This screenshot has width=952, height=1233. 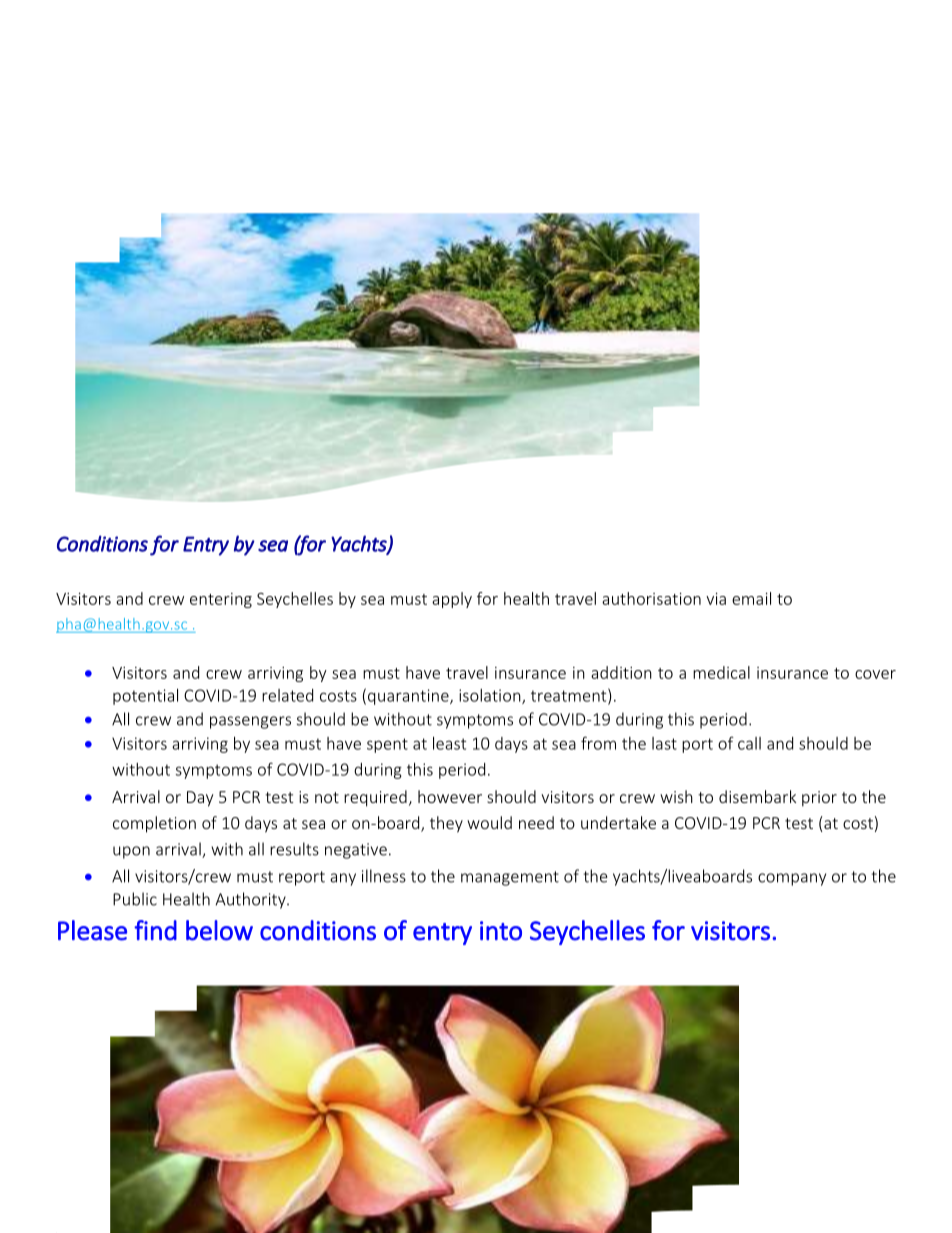 What do you see at coordinates (749, 743) in the screenshot?
I see `call` at bounding box center [749, 743].
